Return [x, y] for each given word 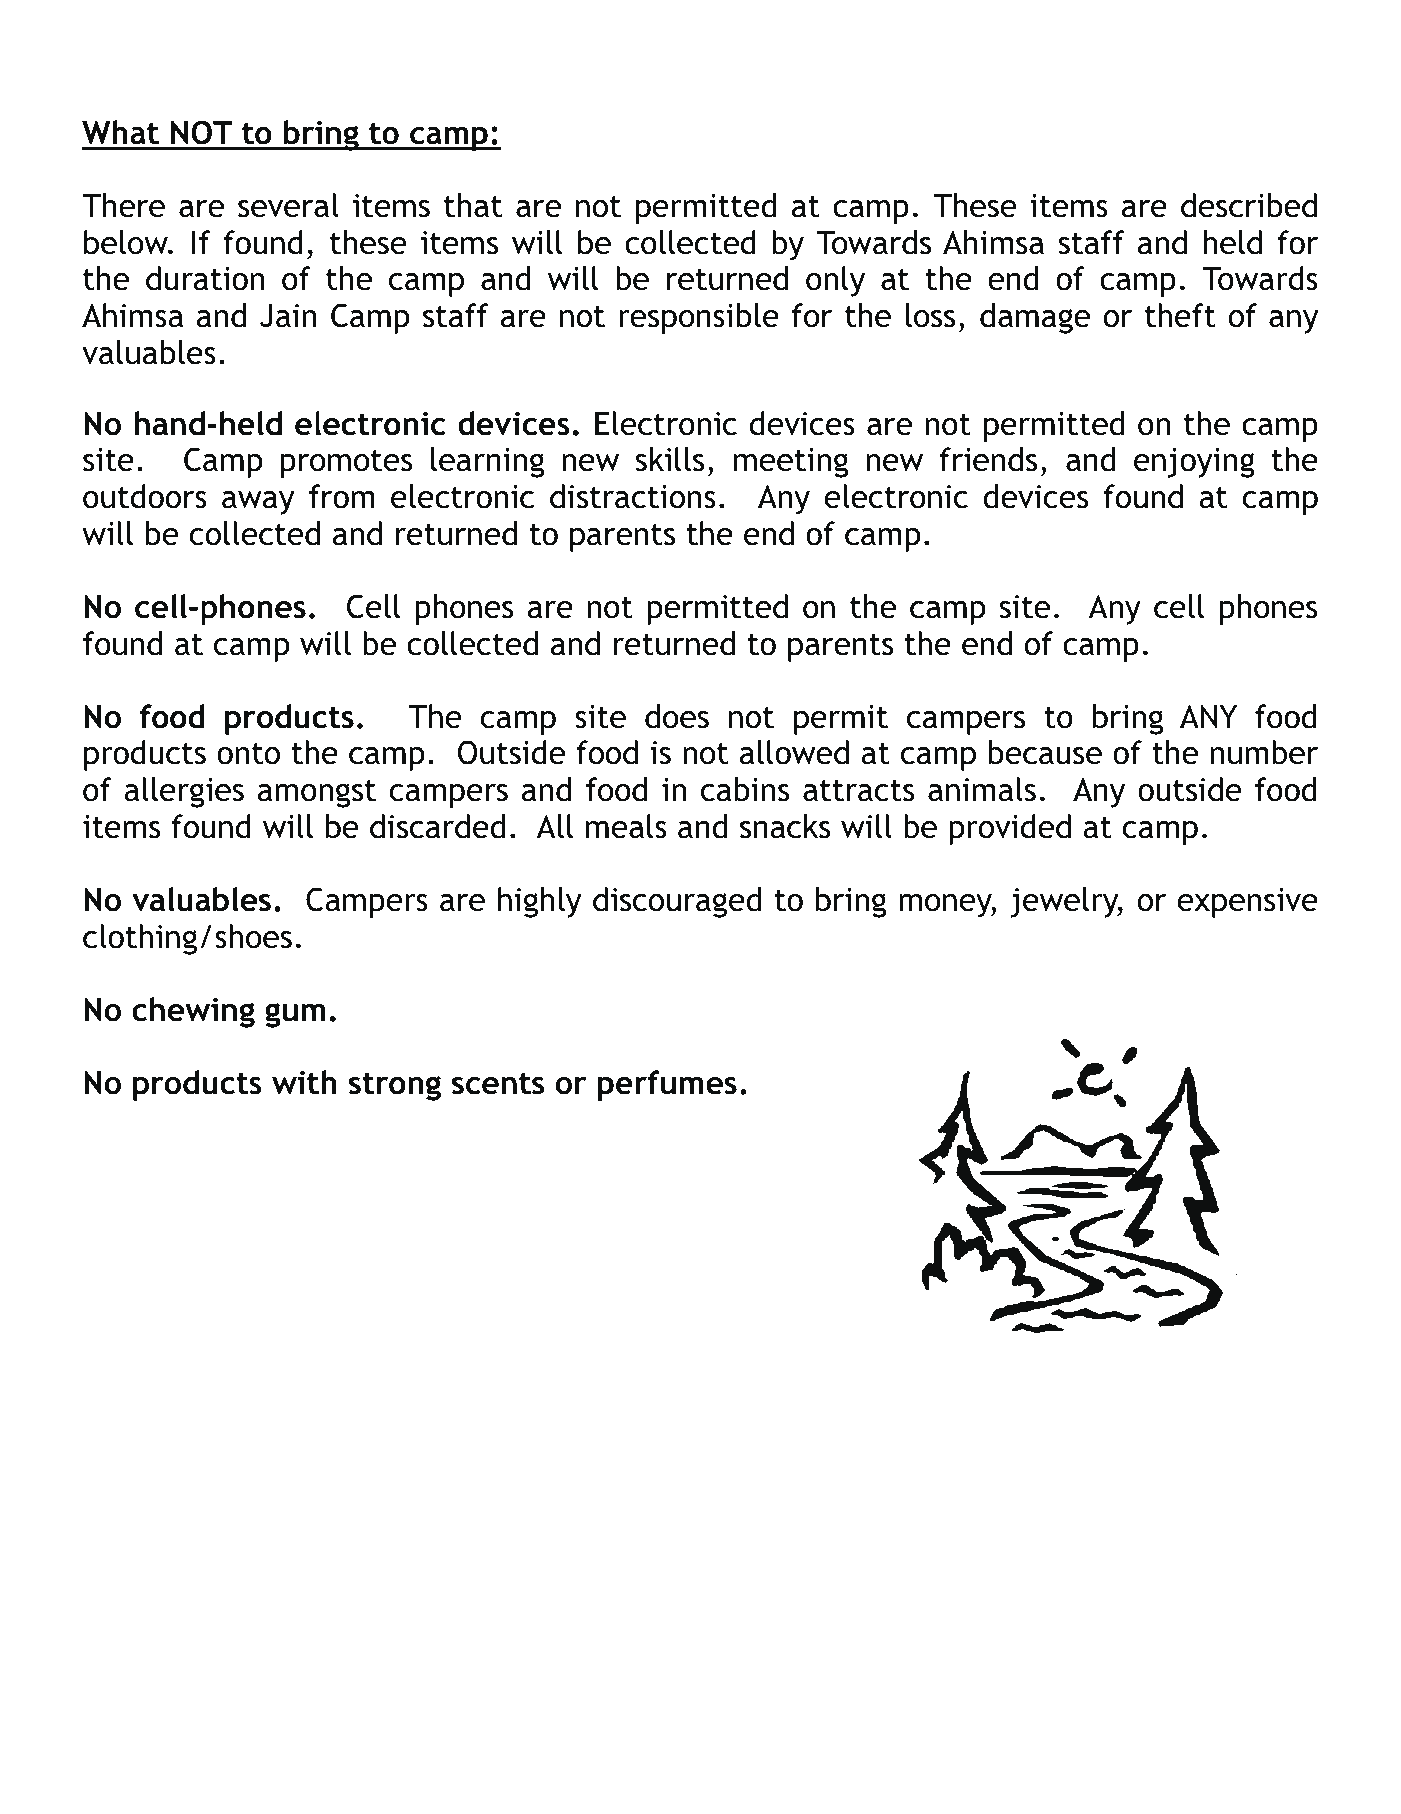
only [835, 281]
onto [248, 754]
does [677, 716]
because [1045, 752]
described [1249, 205]
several [288, 205]
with [304, 1082]
